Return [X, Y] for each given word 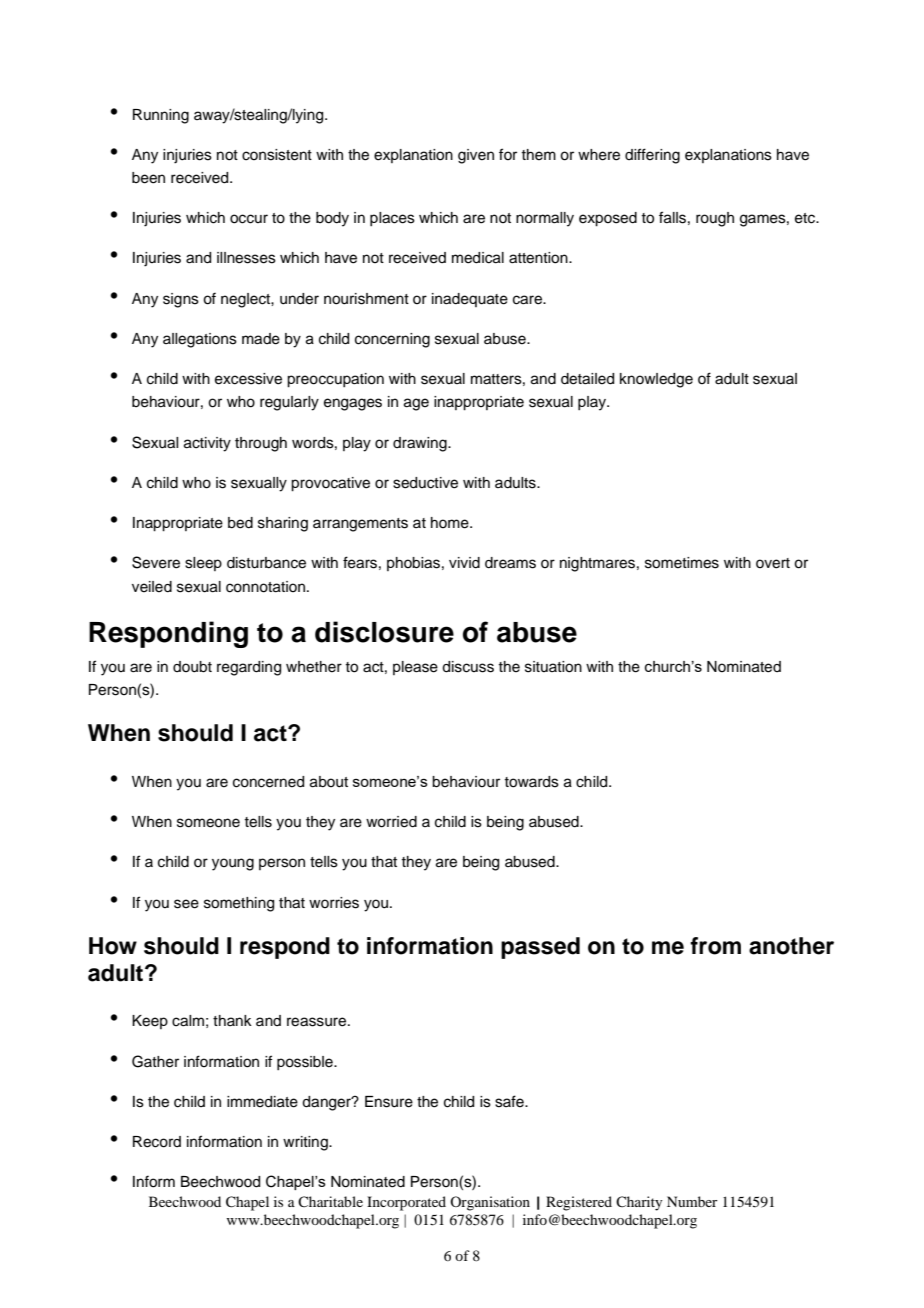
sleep [203, 564]
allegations [200, 340]
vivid [464, 563]
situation [553, 667]
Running [161, 116]
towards [531, 782]
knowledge [656, 380]
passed [540, 948]
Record [157, 1142]
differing [652, 156]
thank [232, 1020]
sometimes [682, 563]
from [715, 946]
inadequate [470, 300]
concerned [268, 782]
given [476, 156]
